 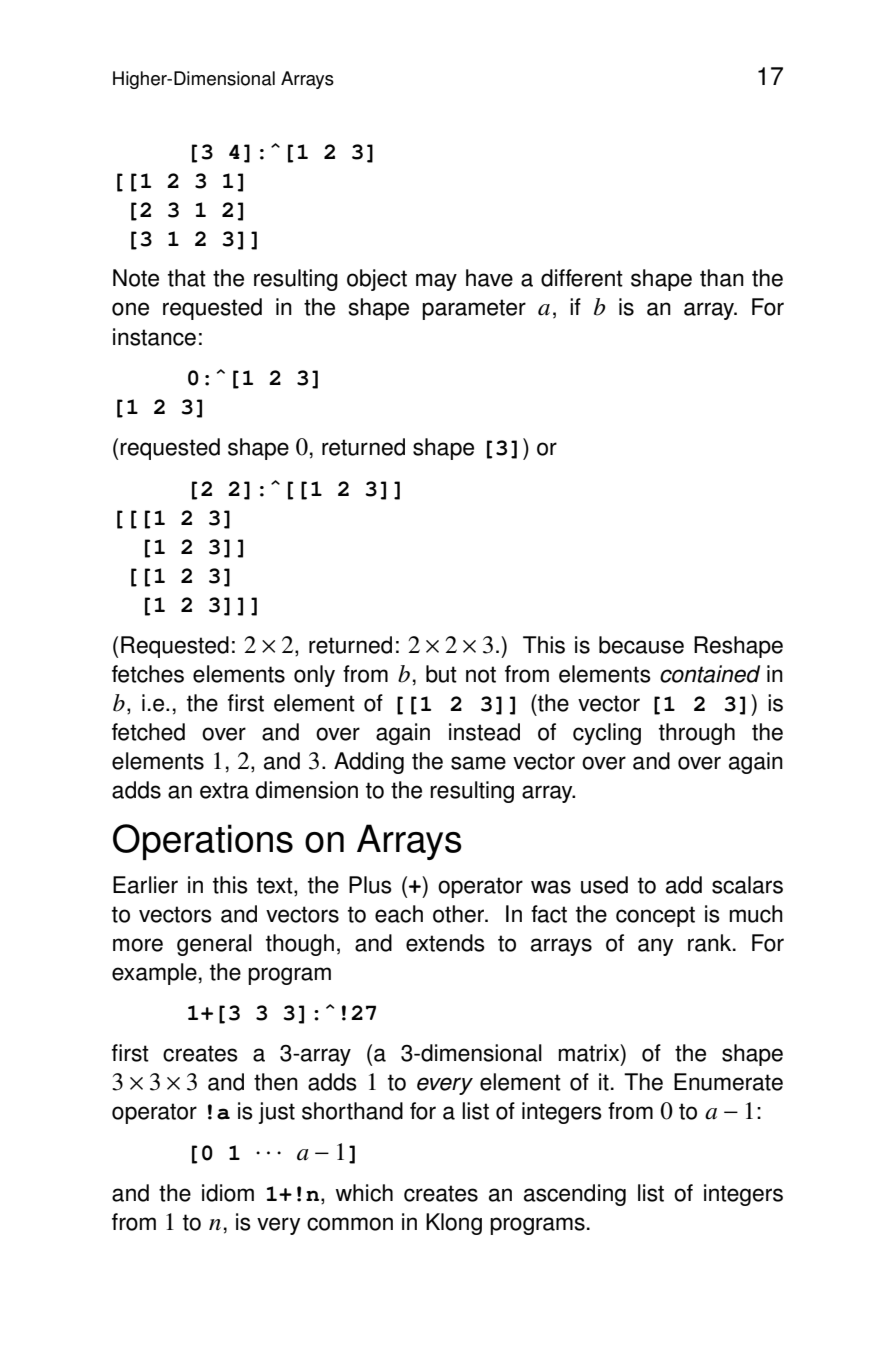 What do you see at coordinates (484, 732) in the screenshot?
I see `instead` at bounding box center [484, 732].
